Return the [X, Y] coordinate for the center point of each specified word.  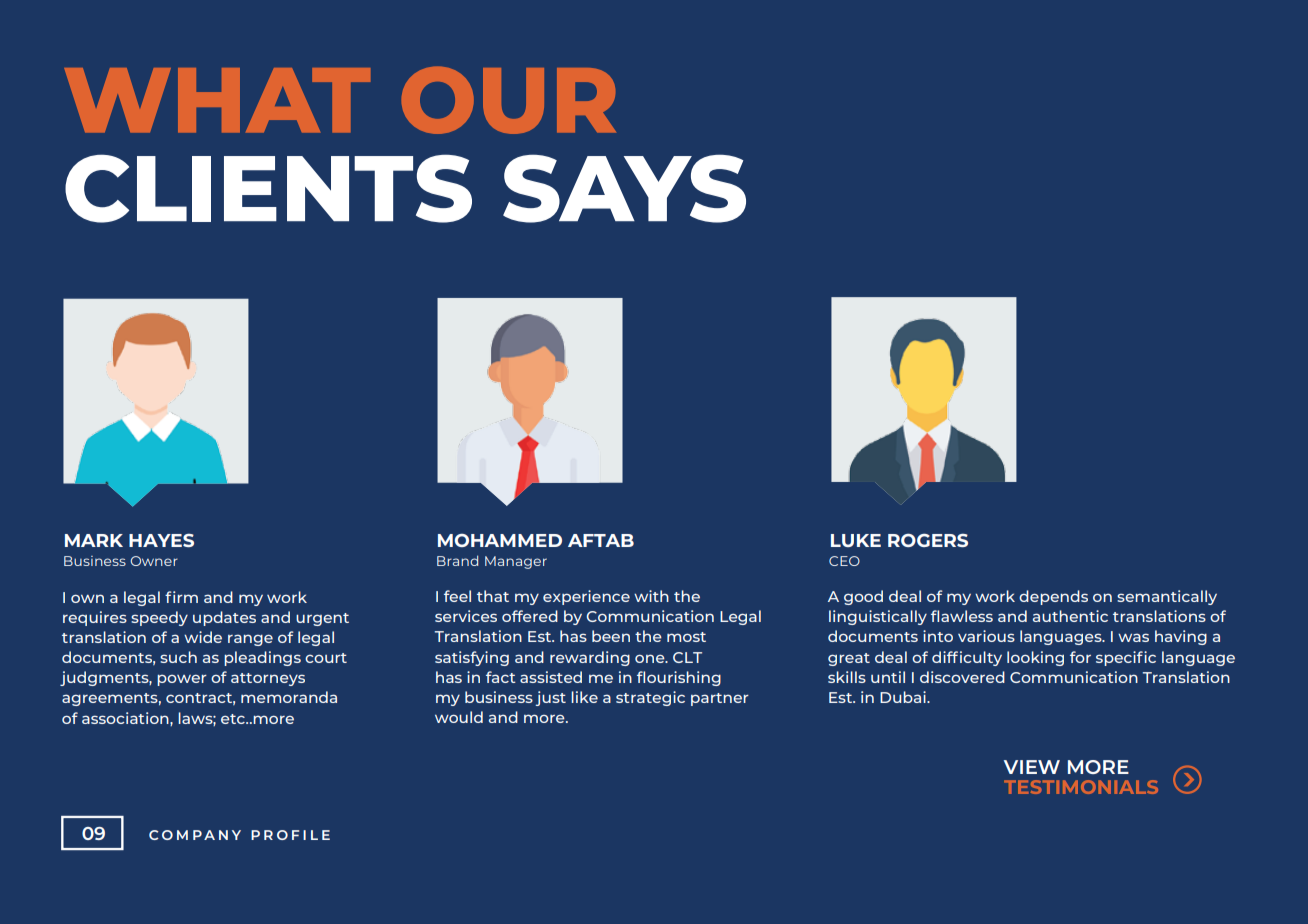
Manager [516, 562]
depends [1053, 597]
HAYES [161, 540]
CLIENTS [268, 188]
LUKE [856, 540]
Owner [154, 561]
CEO [844, 561]
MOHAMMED [500, 540]
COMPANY [195, 835]
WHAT [217, 100]
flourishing [679, 678]
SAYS [624, 188]
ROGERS [928, 540]
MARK [94, 540]
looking [1035, 658]
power [182, 680]
